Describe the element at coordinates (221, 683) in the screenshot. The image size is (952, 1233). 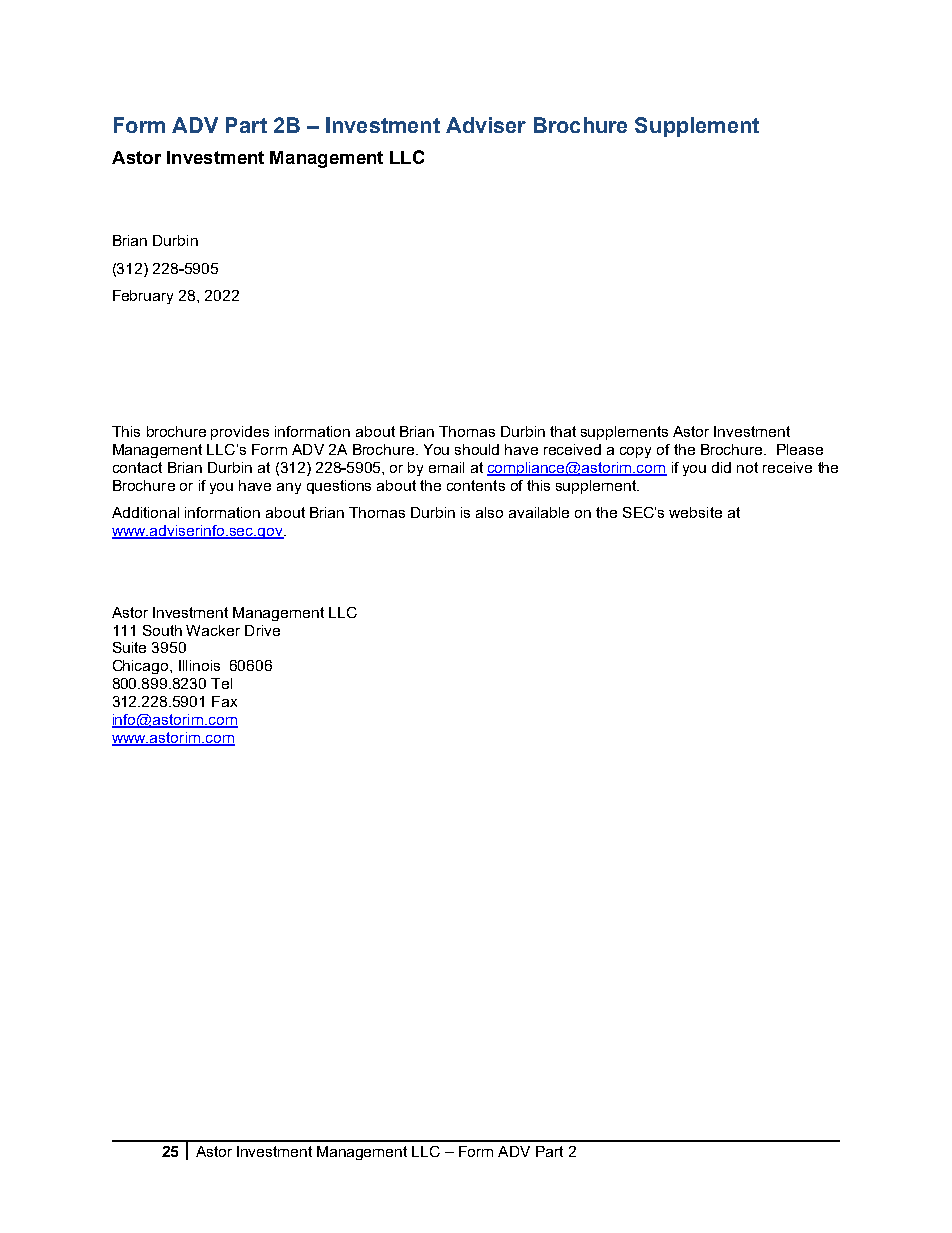
I see `Tel` at that location.
